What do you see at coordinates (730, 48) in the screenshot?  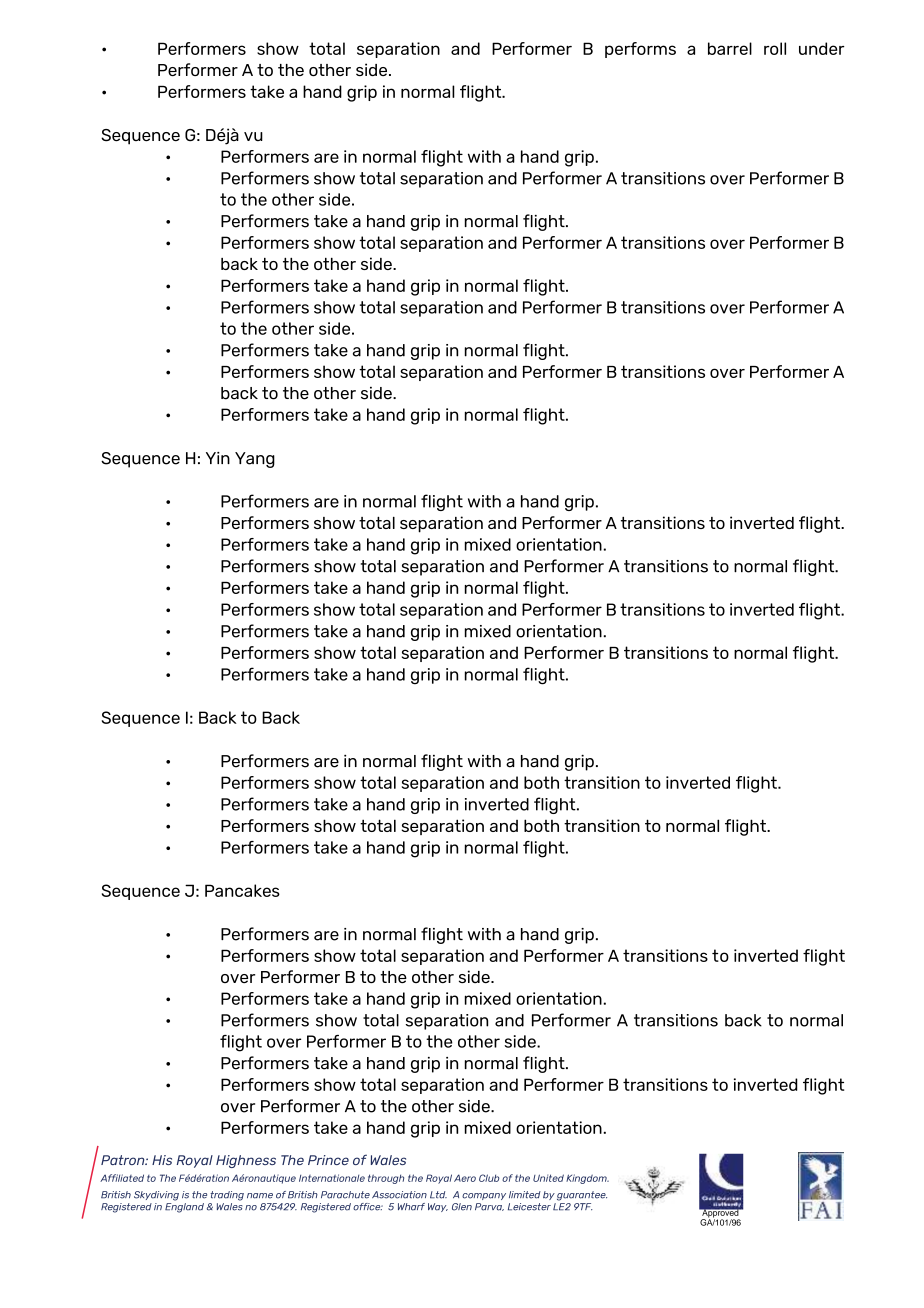 I see `barrel` at bounding box center [730, 48].
